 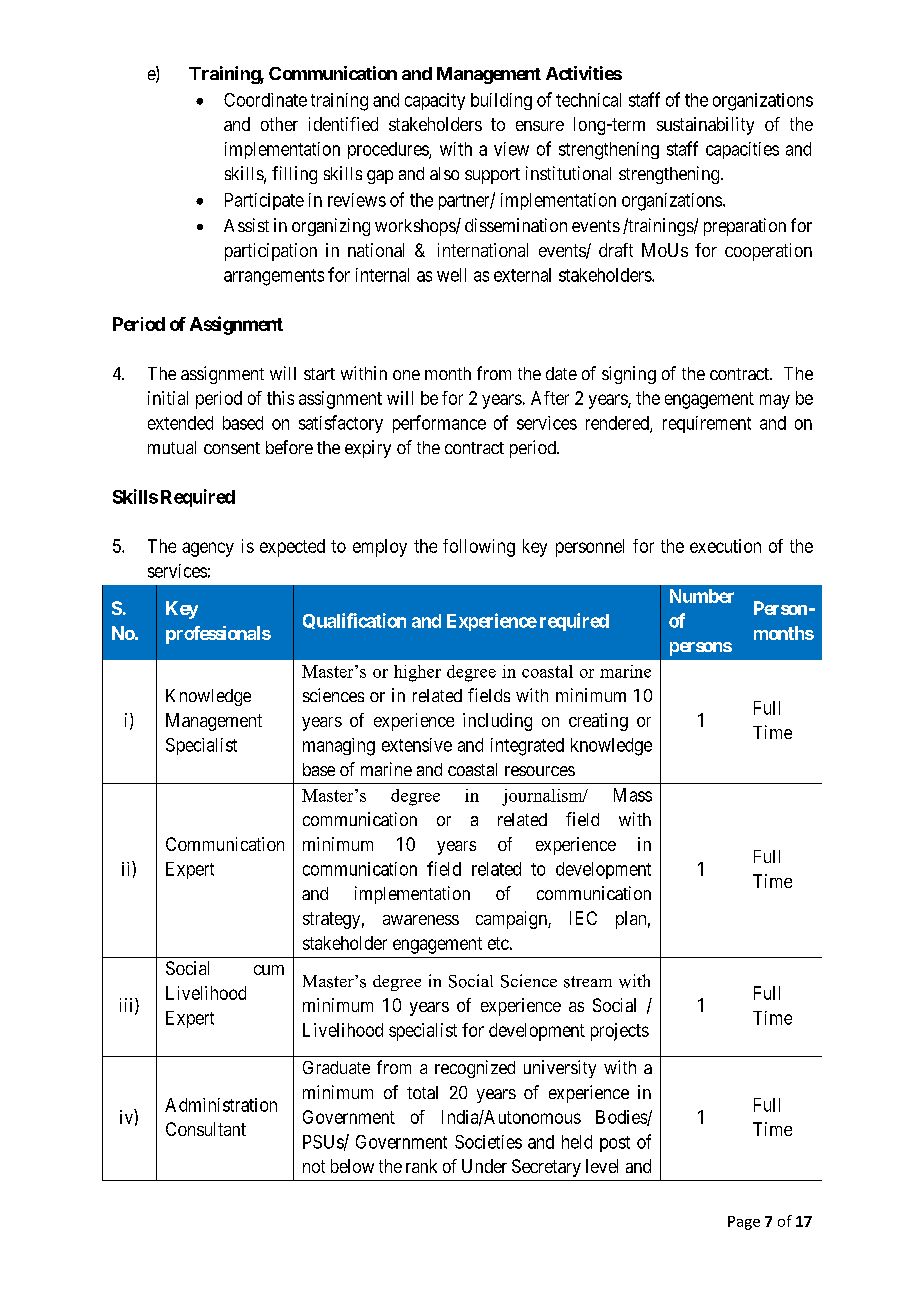 What do you see at coordinates (269, 970) in the screenshot?
I see `cum` at bounding box center [269, 970].
